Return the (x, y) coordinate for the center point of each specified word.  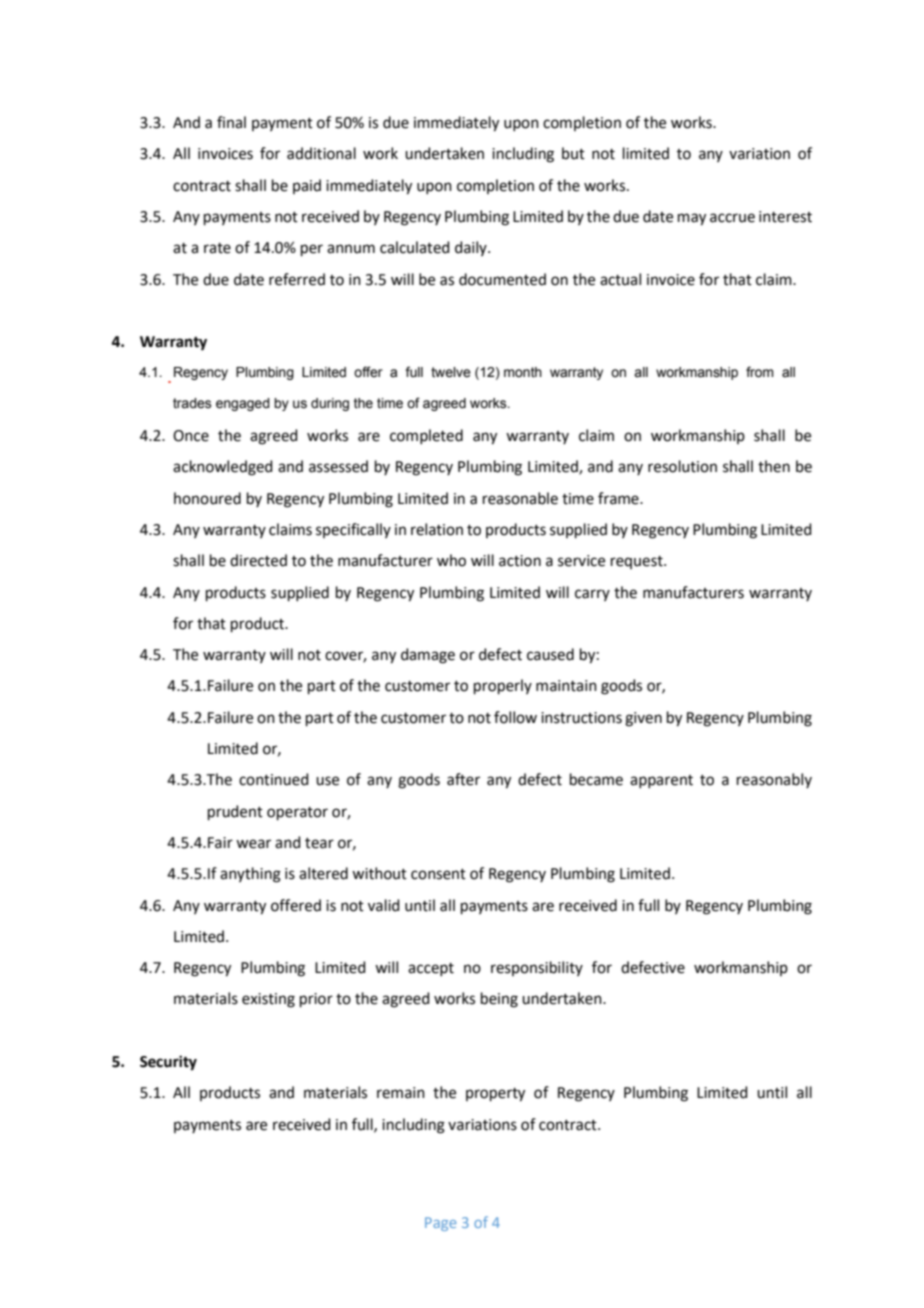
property (495, 1095)
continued (274, 779)
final (231, 122)
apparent (661, 781)
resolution (682, 466)
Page (440, 1224)
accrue (732, 218)
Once (191, 436)
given (643, 719)
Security (168, 1063)
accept (431, 969)
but (573, 153)
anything (250, 875)
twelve (451, 372)
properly (503, 686)
